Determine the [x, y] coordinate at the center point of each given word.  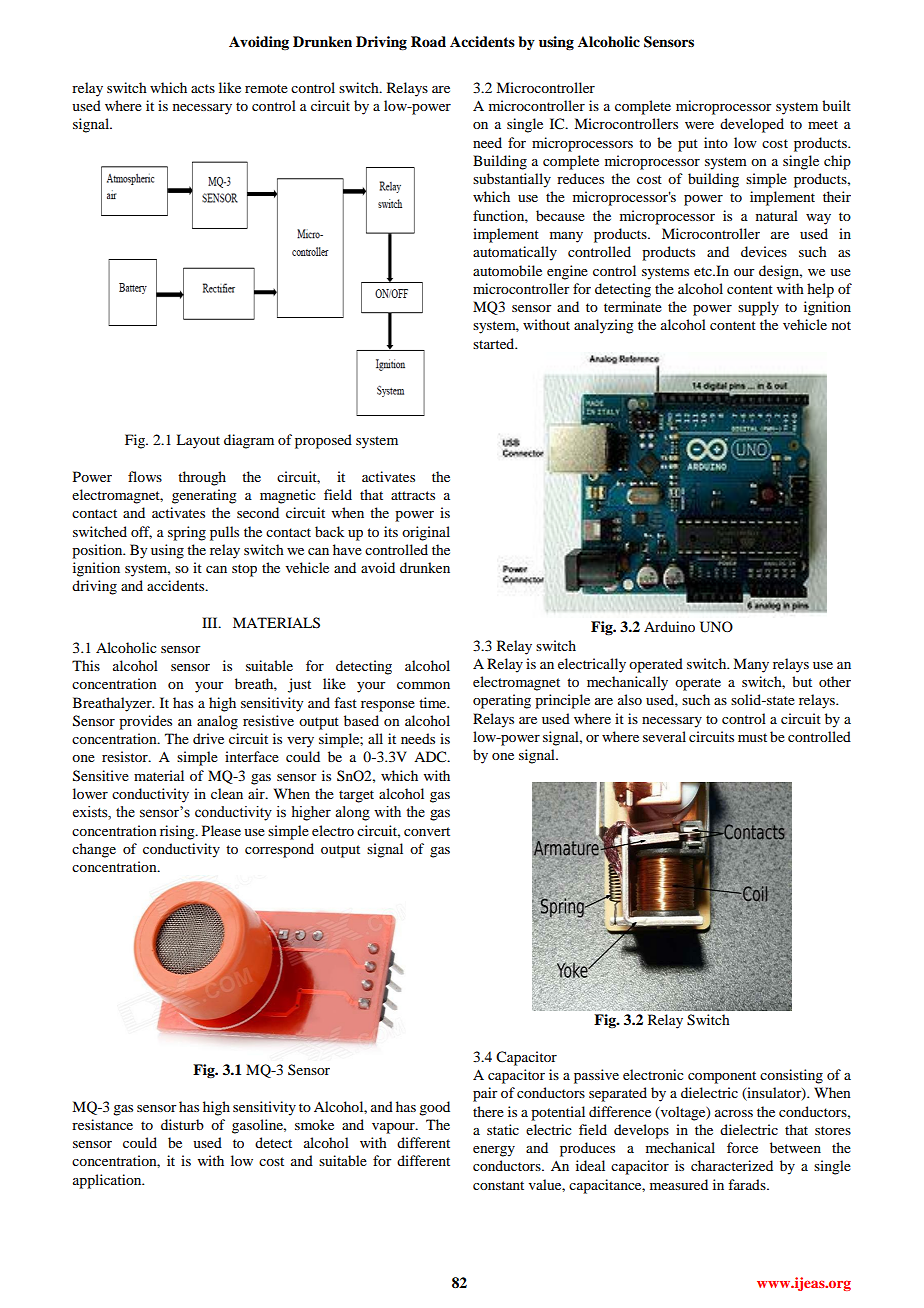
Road [428, 41]
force [742, 1147]
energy [494, 1151]
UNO [716, 627]
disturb [182, 1124]
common [423, 685]
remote [266, 88]
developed [752, 125]
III [211, 622]
